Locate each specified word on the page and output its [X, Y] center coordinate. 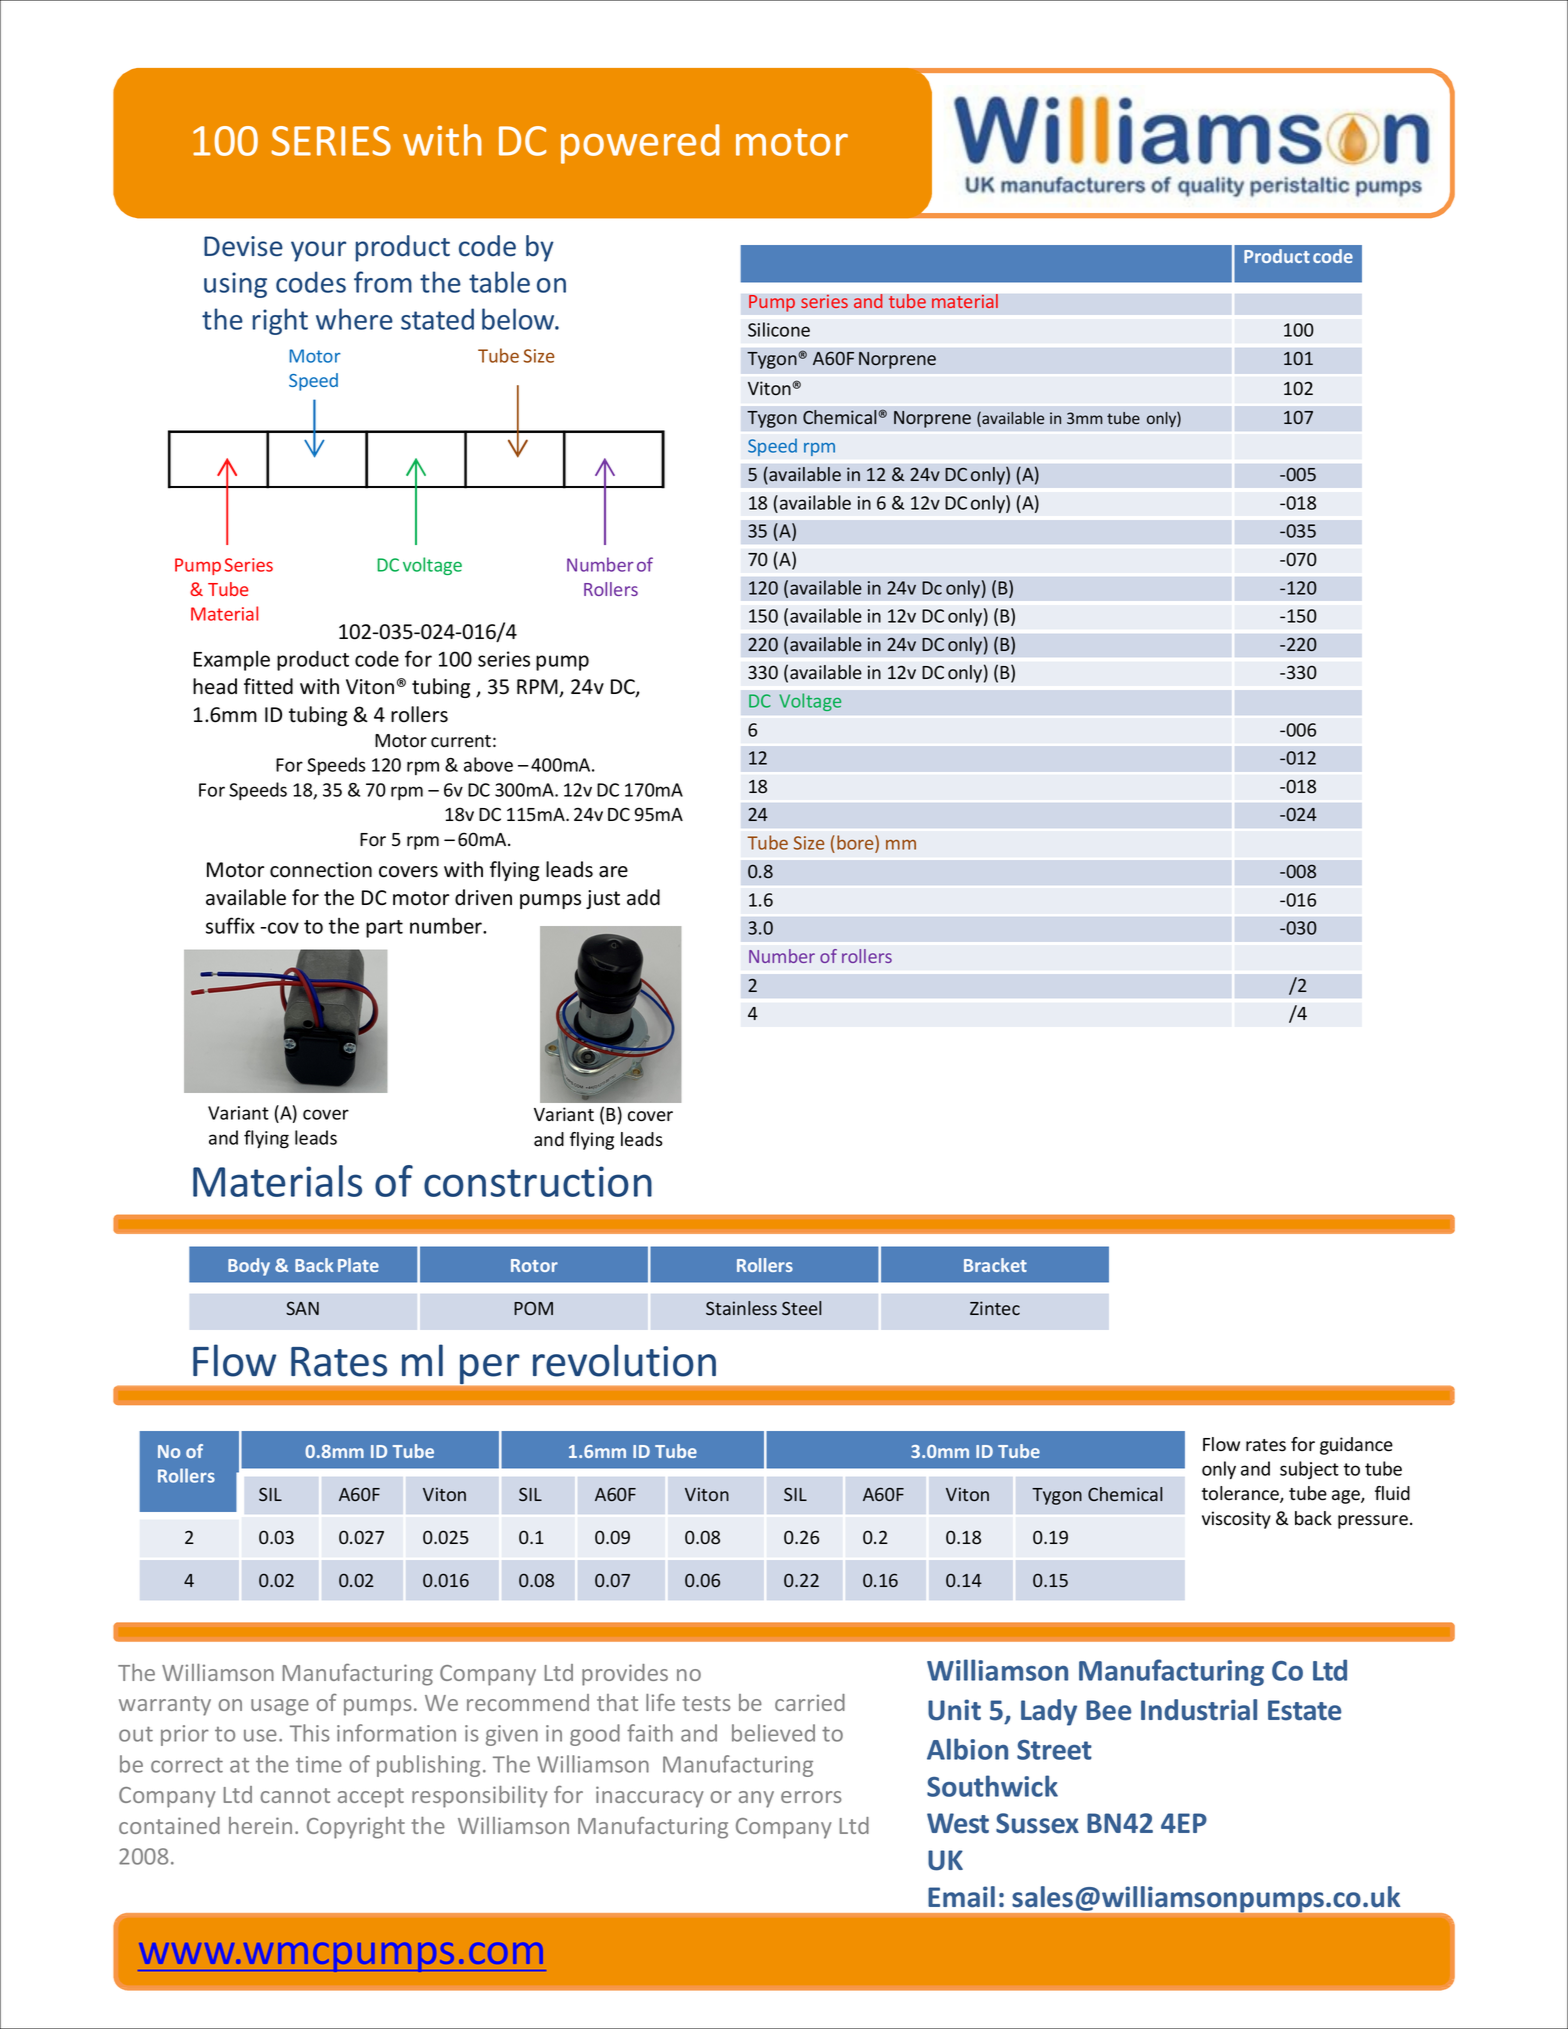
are [613, 872]
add [643, 897]
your [318, 251]
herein [260, 1825]
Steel [801, 1308]
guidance [1356, 1446]
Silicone [779, 329]
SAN [302, 1308]
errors [811, 1797]
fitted [268, 686]
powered [640, 144]
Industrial [1199, 1710]
